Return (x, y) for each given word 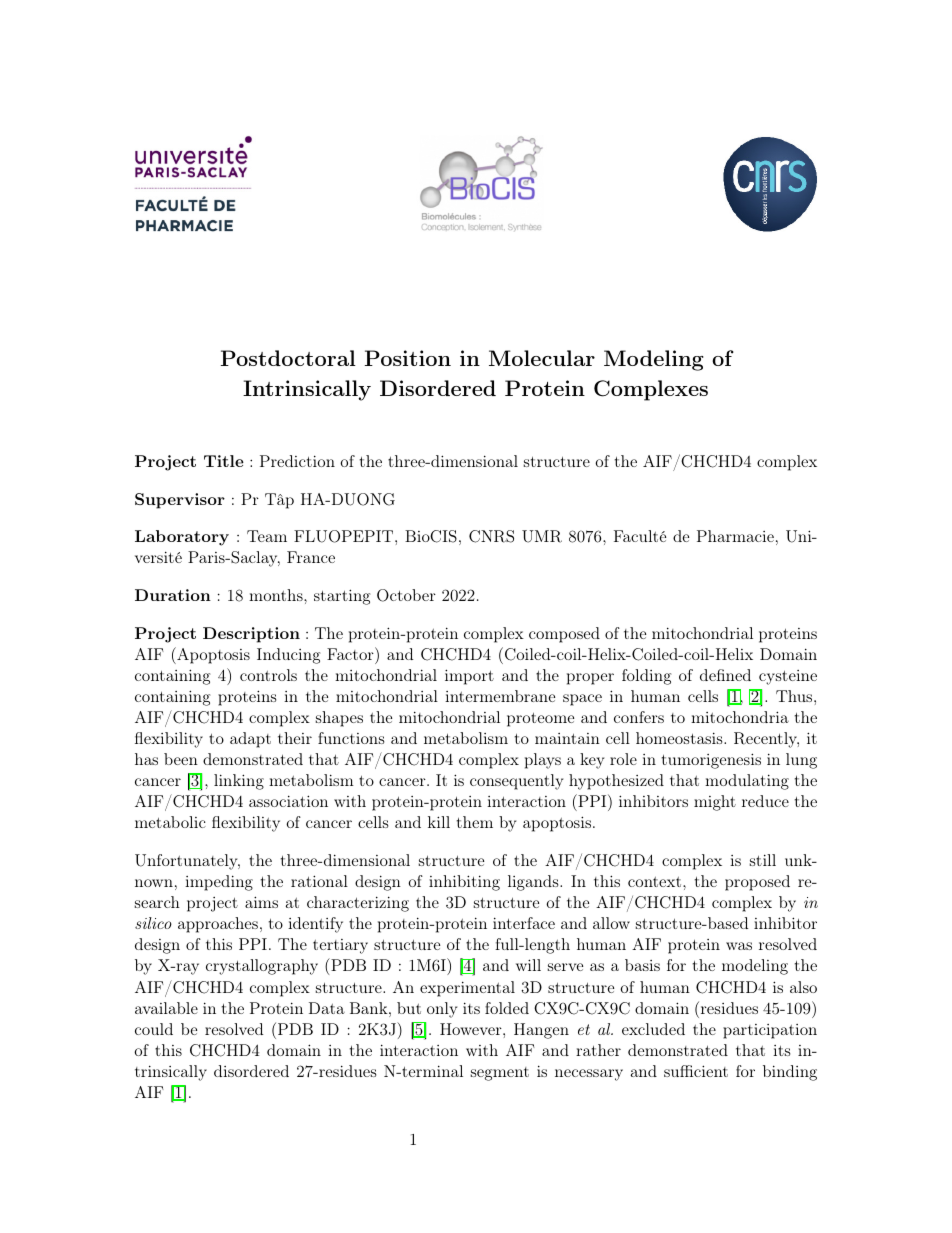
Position (408, 358)
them (474, 822)
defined (725, 675)
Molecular (542, 358)
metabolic (170, 822)
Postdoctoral (288, 358)
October (406, 595)
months (277, 595)
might (715, 803)
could (154, 1029)
